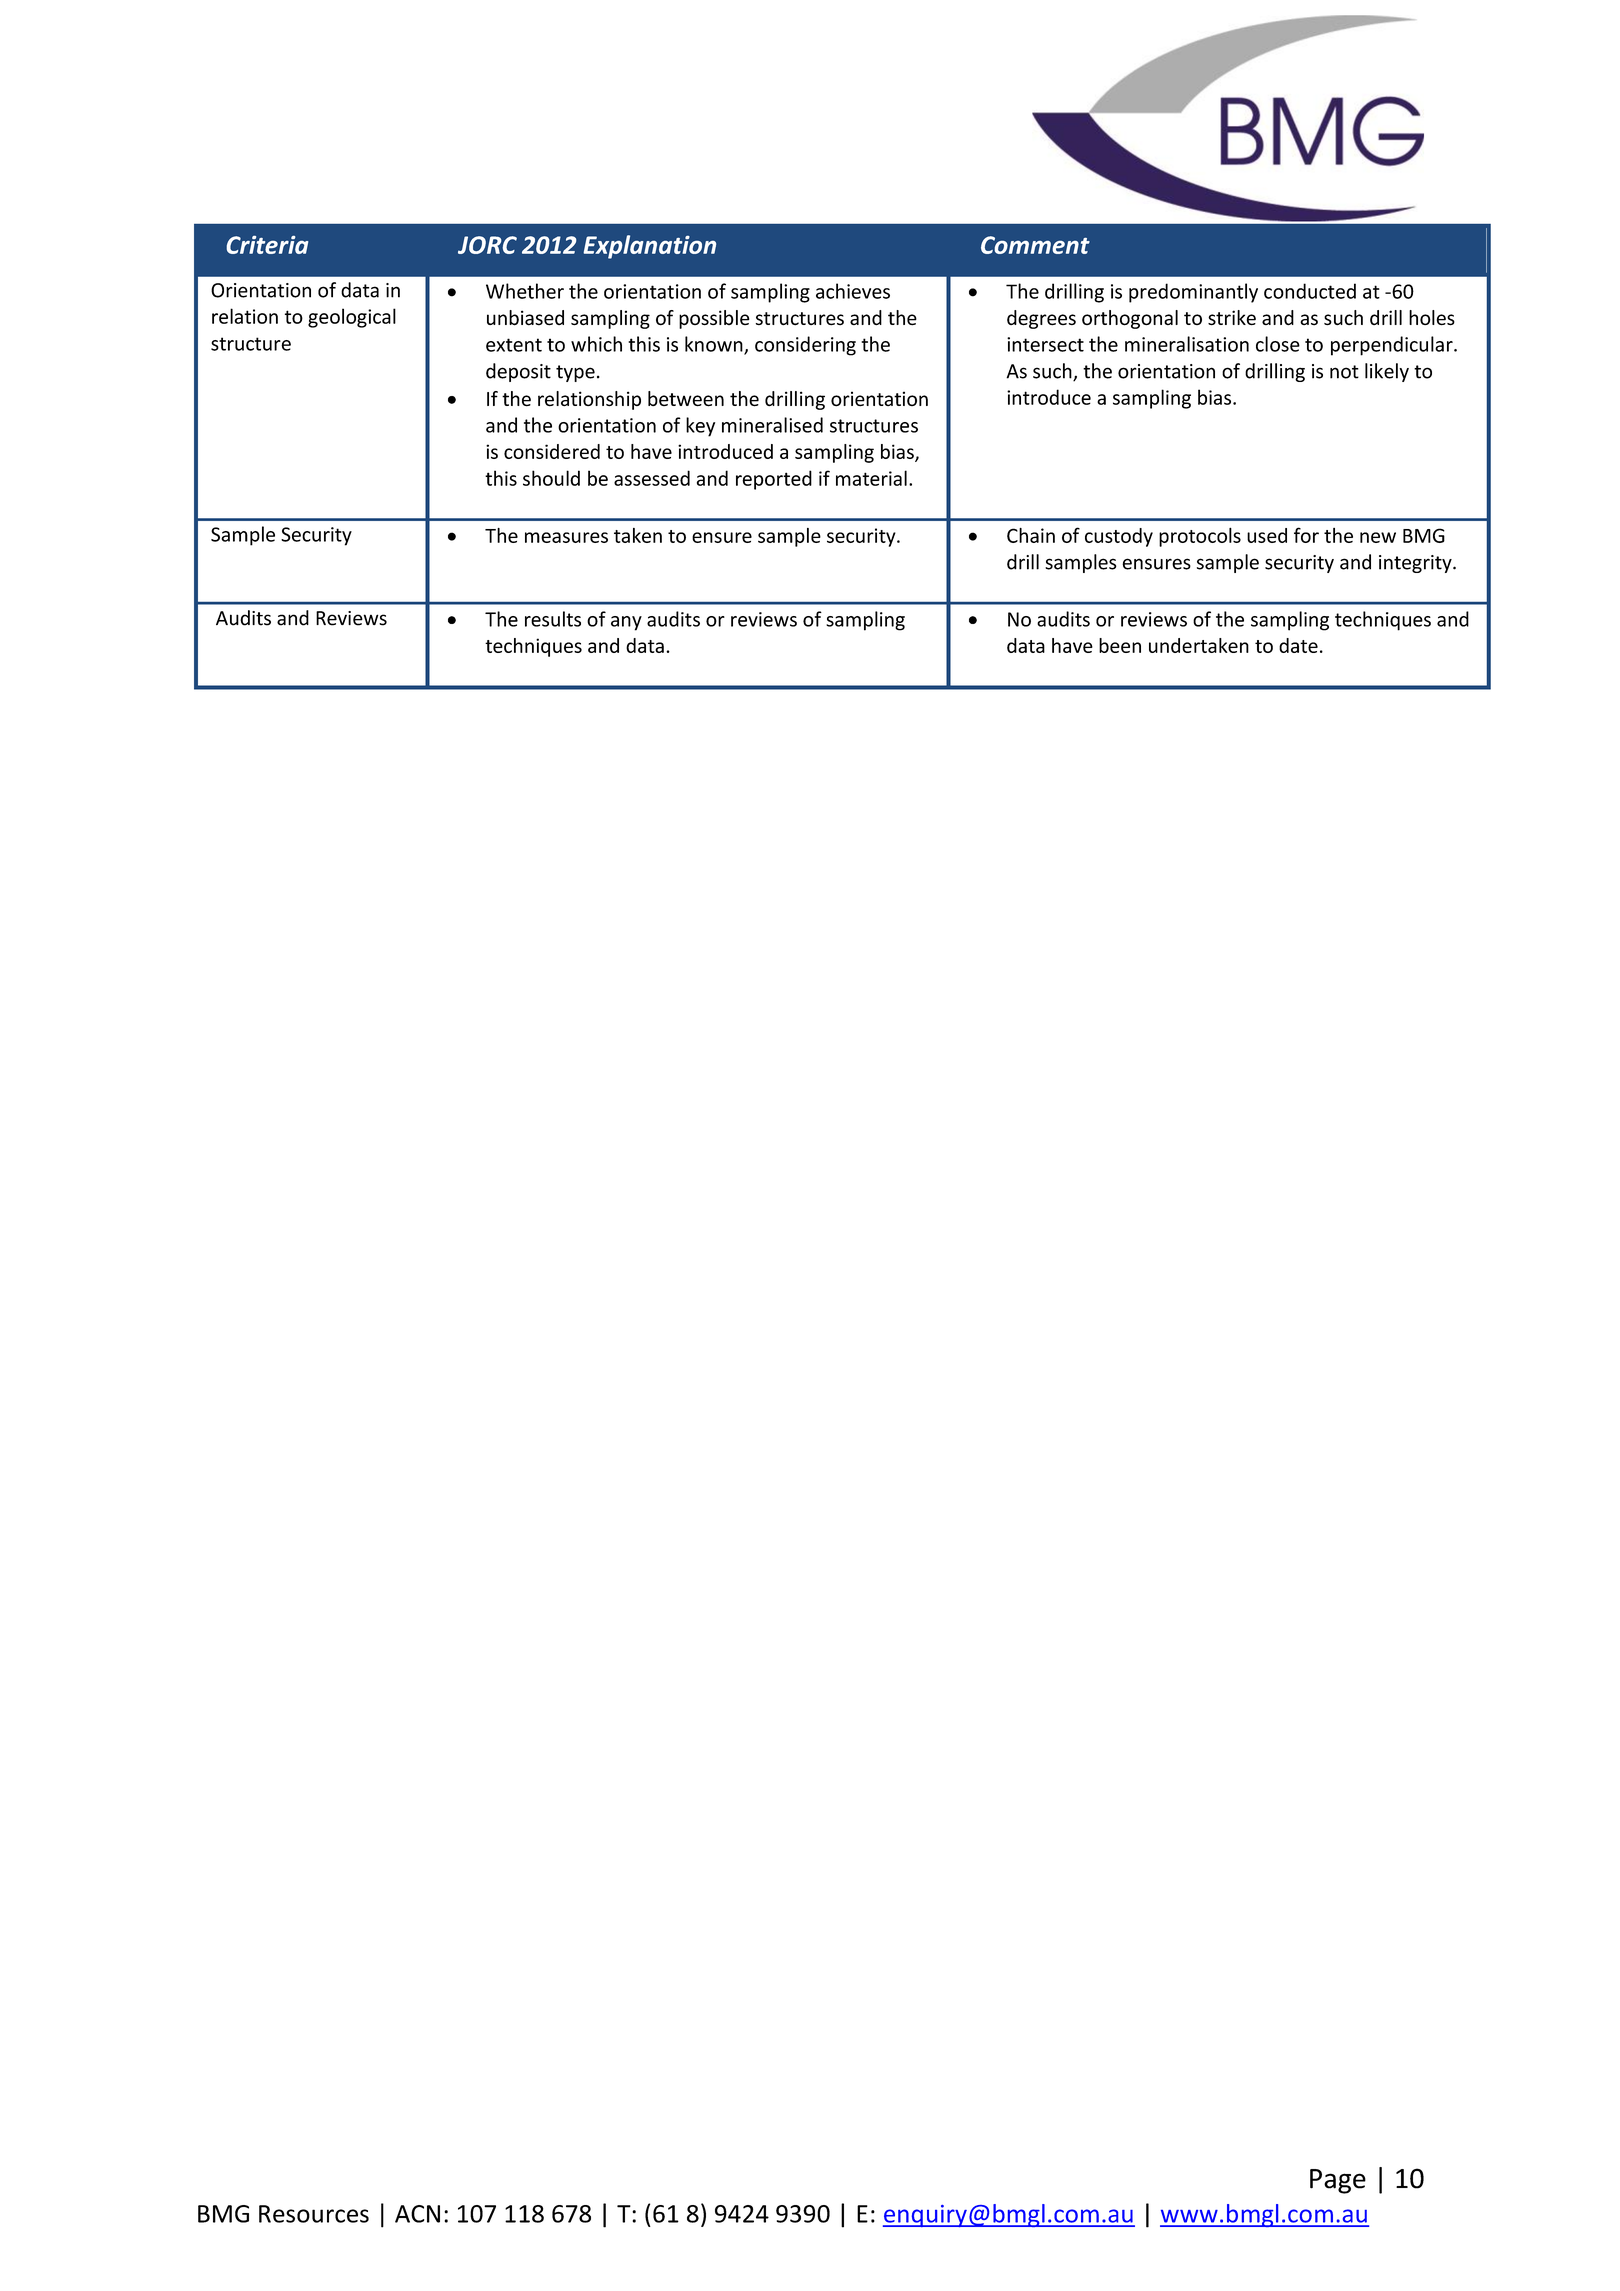 The width and height of the screenshot is (1620, 2291). I want to click on Resources, so click(314, 2214).
